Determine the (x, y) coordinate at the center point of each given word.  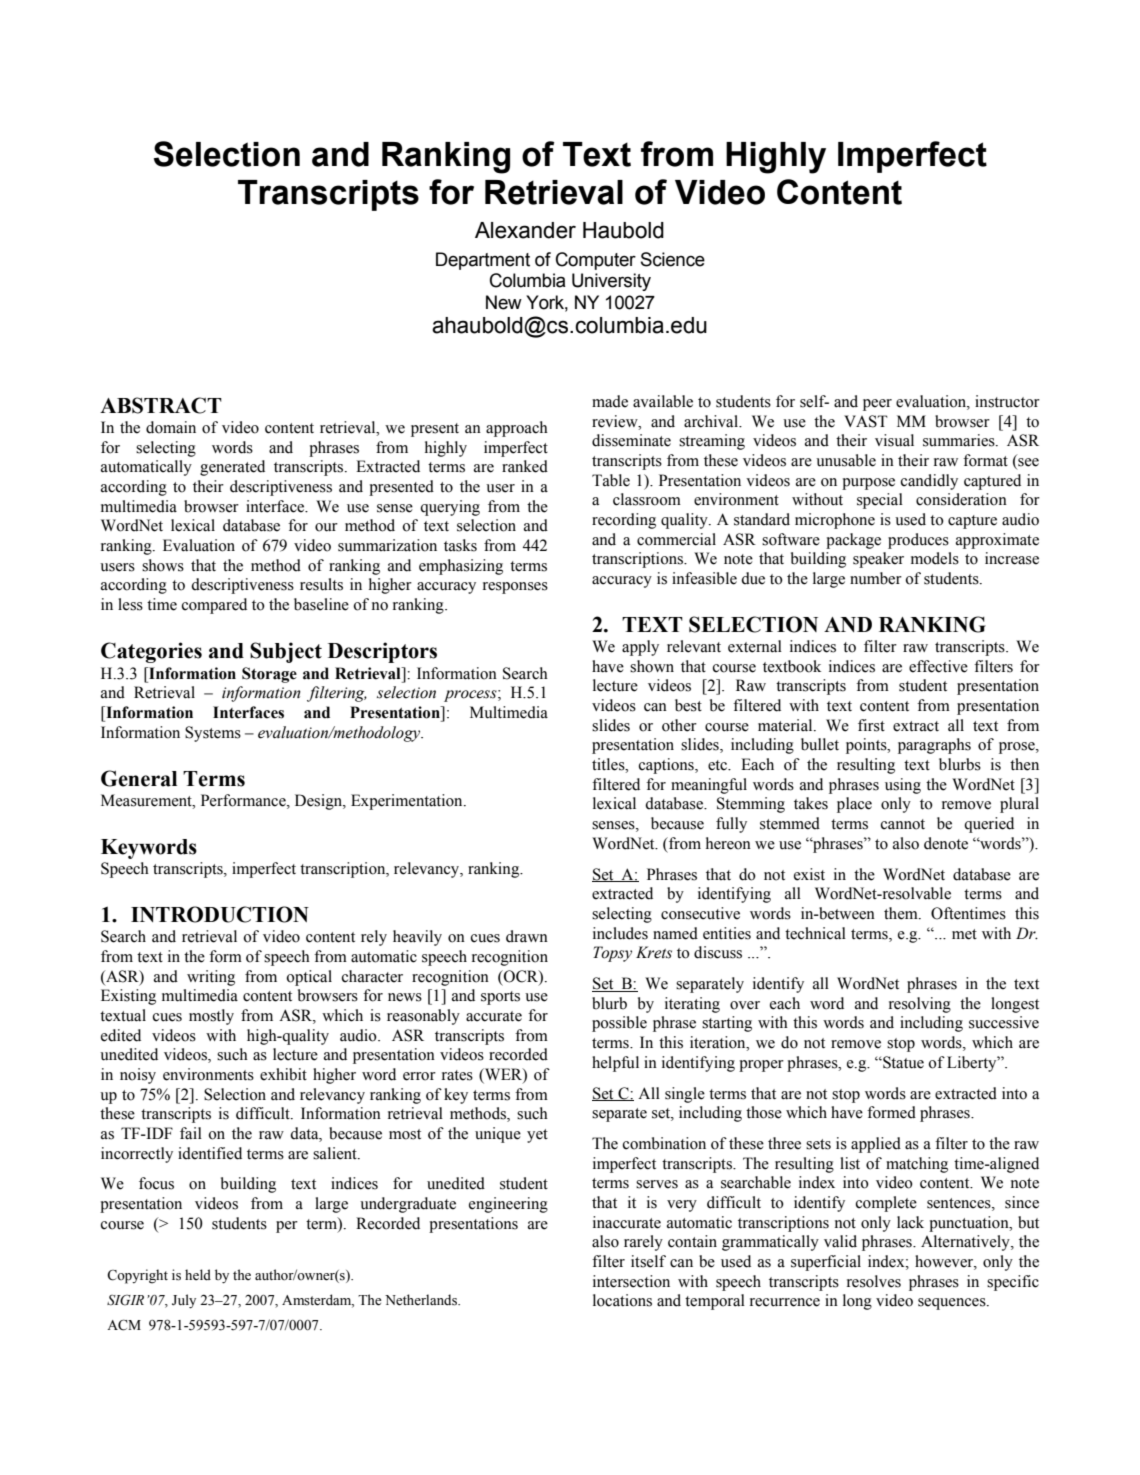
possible (619, 1024)
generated (232, 468)
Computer (596, 261)
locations (622, 1300)
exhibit (283, 1074)
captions (667, 766)
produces (918, 541)
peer (877, 405)
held (198, 1275)
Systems (213, 734)
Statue (902, 1062)
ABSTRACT (161, 405)
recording (624, 521)
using (903, 786)
